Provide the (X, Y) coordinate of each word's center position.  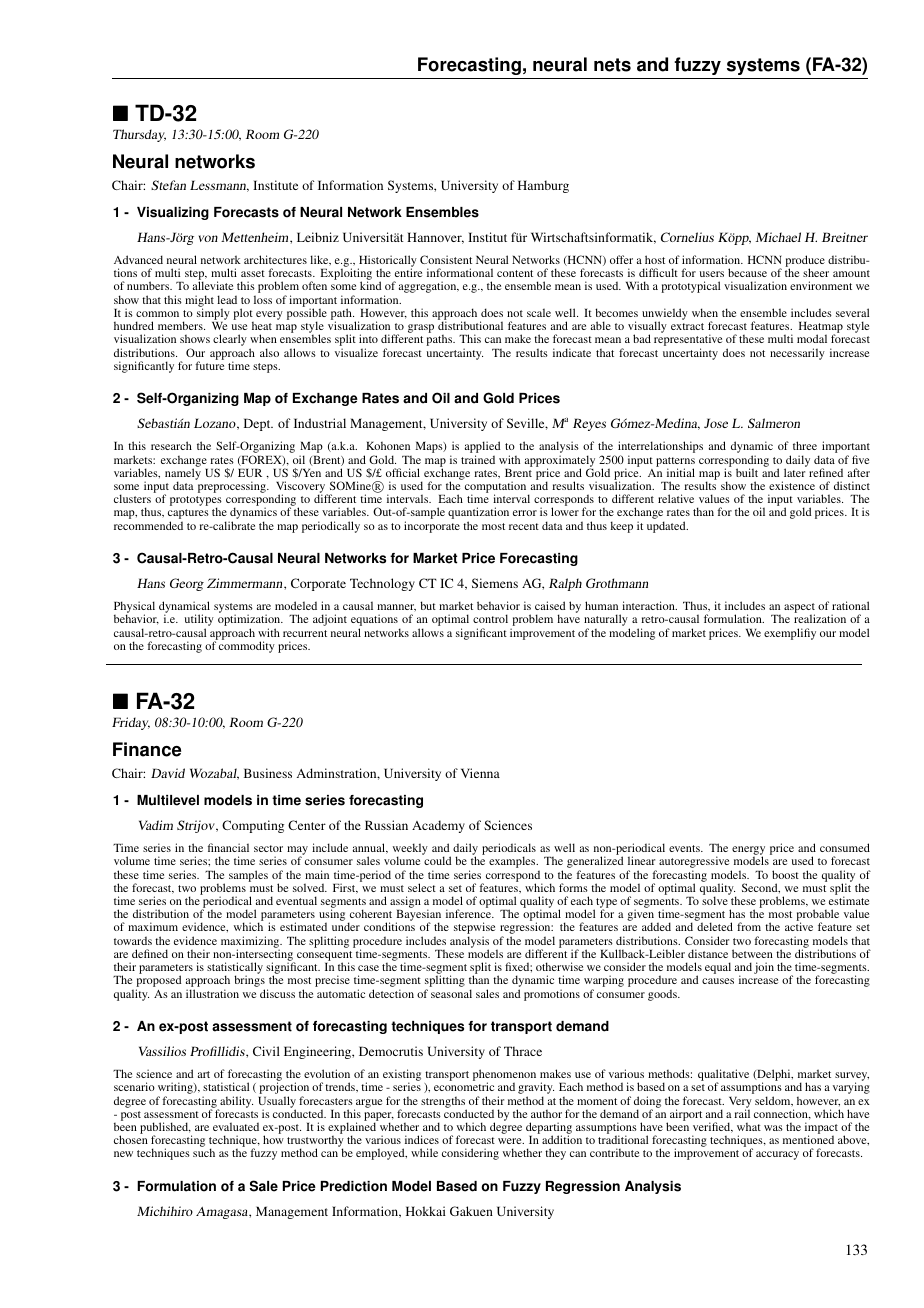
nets (612, 65)
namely (183, 474)
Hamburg (543, 186)
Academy (438, 826)
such (204, 1152)
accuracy (777, 1155)
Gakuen (471, 1211)
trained (478, 459)
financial (228, 847)
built (747, 472)
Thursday (139, 135)
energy (748, 852)
